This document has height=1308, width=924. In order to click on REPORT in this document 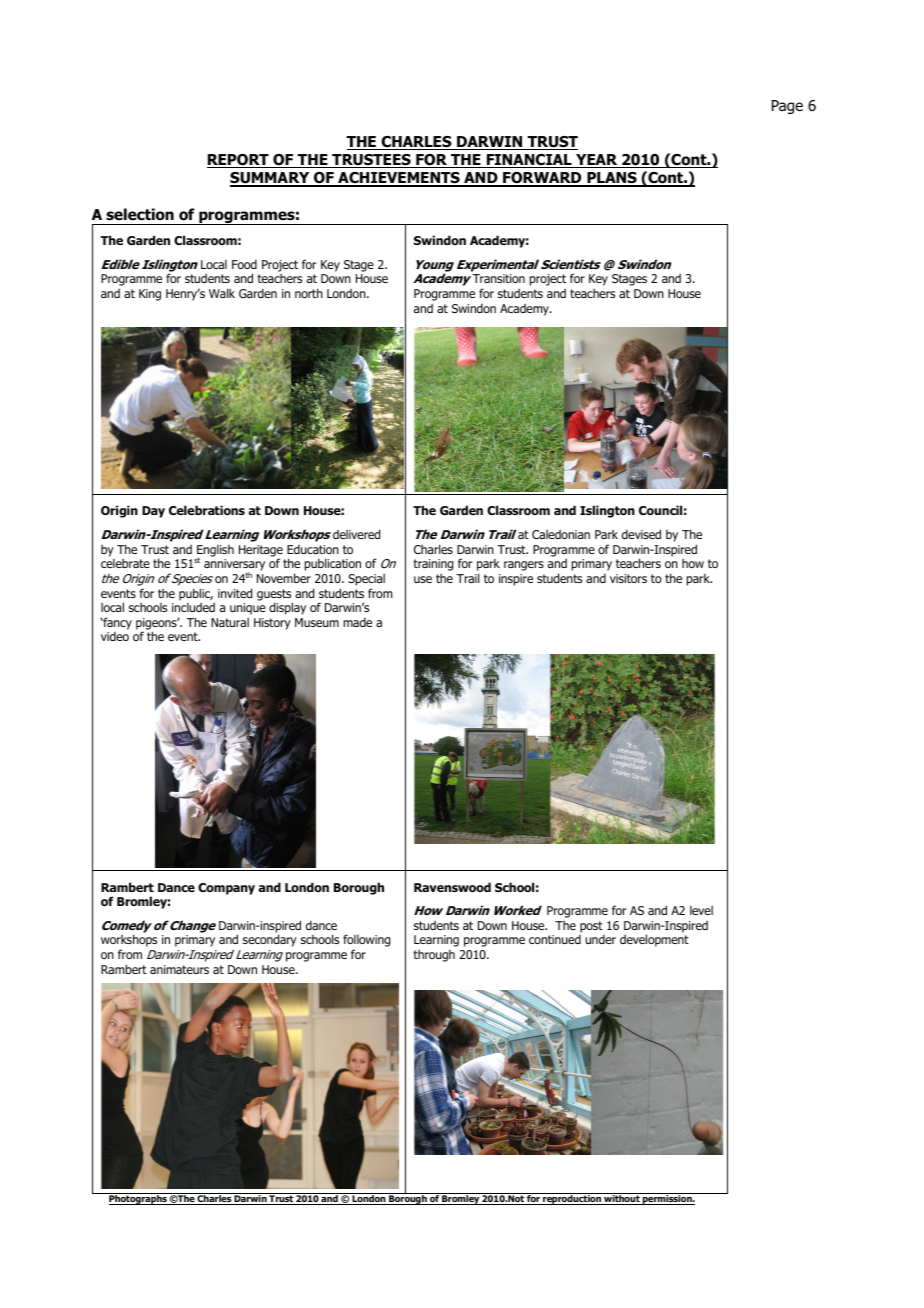, I will do `click(239, 161)`.
